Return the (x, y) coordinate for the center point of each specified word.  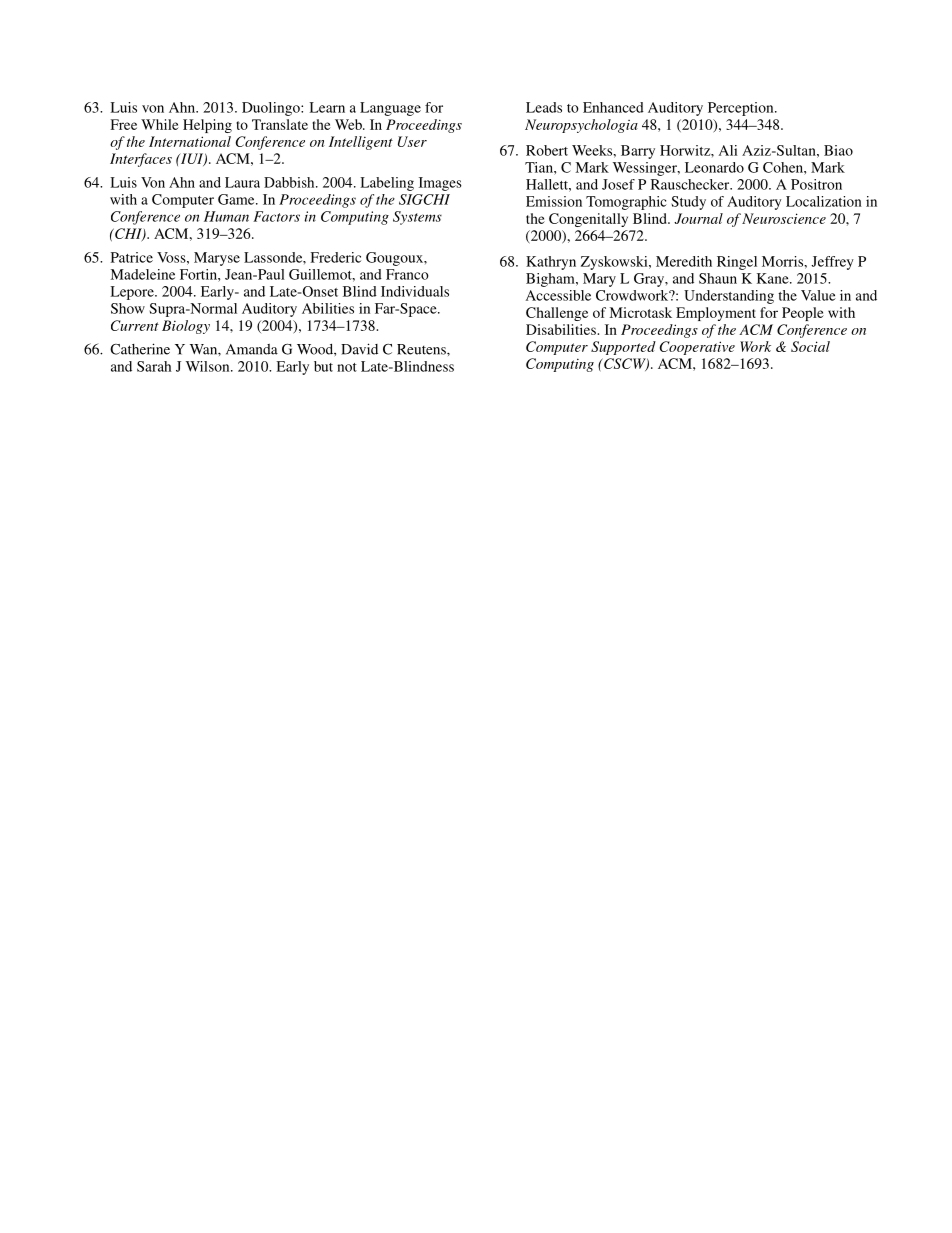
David (359, 349)
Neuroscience (784, 218)
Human (226, 216)
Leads (544, 107)
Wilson (209, 366)
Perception (742, 109)
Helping (207, 126)
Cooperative (697, 348)
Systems (417, 218)
